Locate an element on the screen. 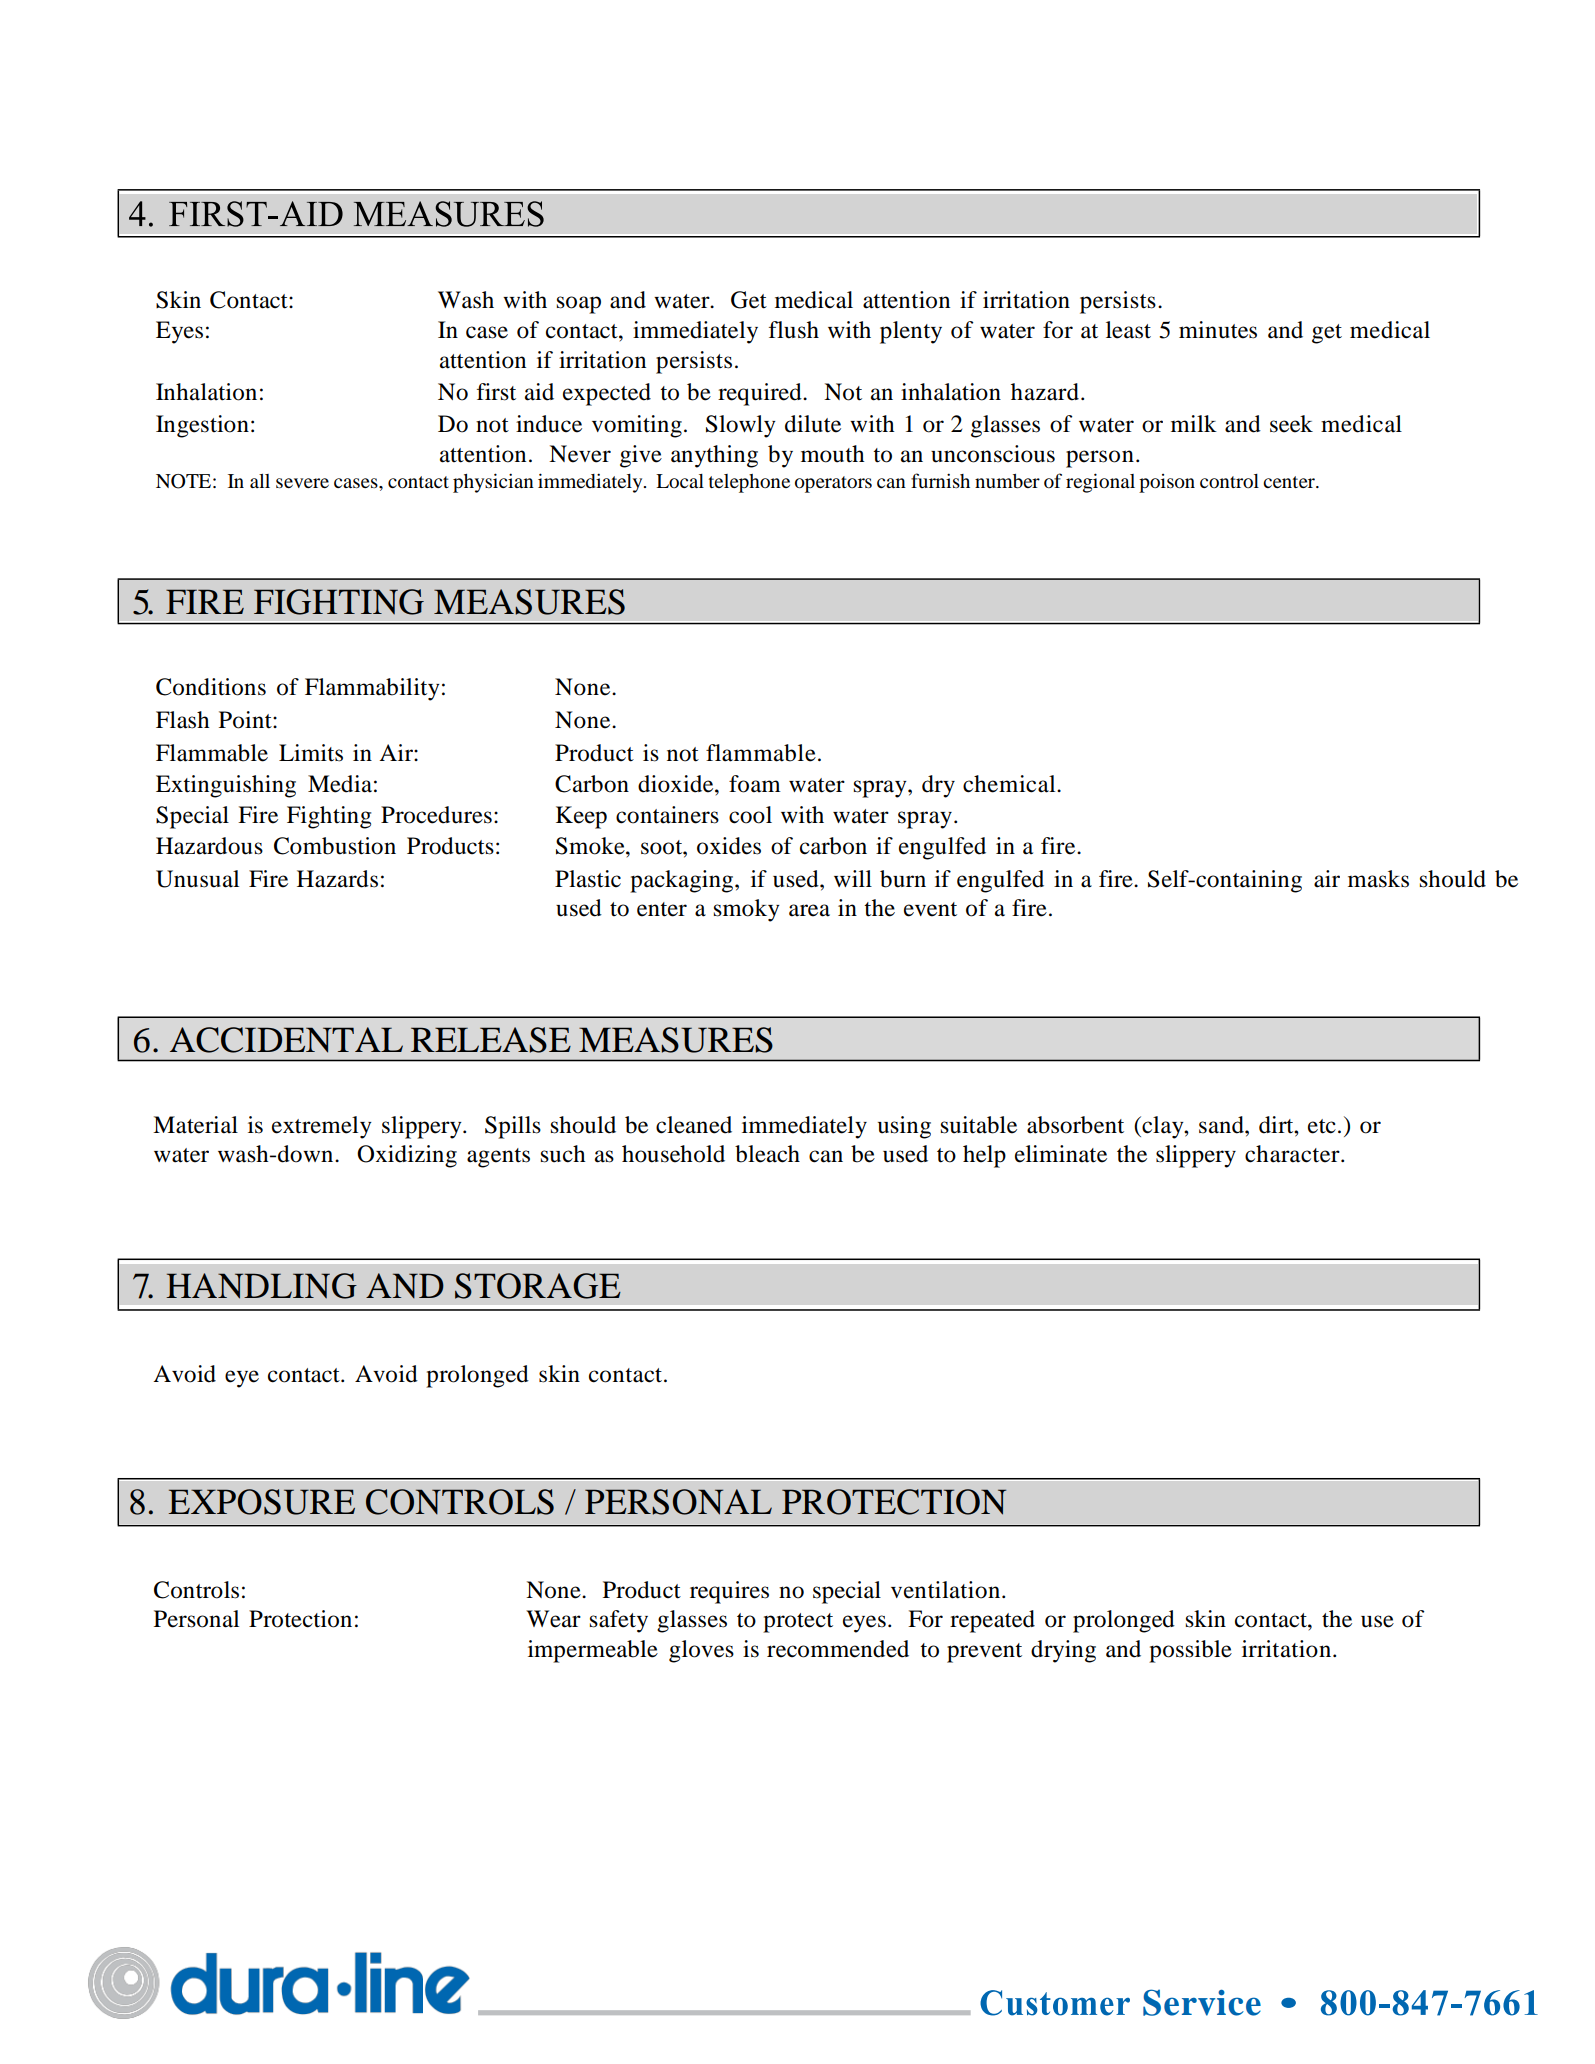 This screenshot has width=1595, height=2064. EXPOSURE is located at coordinates (261, 1502).
